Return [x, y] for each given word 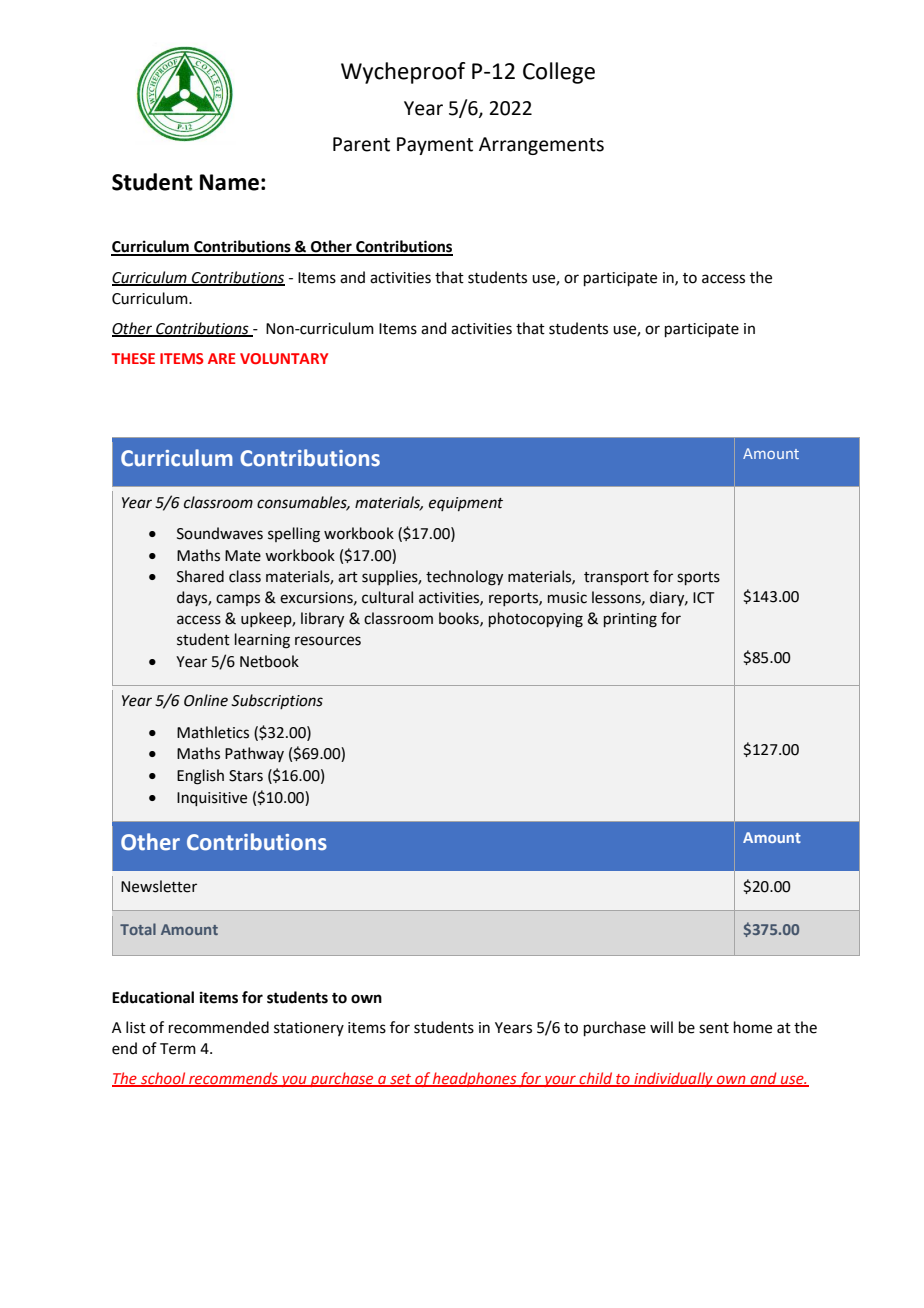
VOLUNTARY [284, 358]
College [559, 73]
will [661, 1027]
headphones [474, 1079]
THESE [133, 358]
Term [178, 1049]
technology [464, 578]
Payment [435, 146]
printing [630, 620]
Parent [361, 144]
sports [698, 578]
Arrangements [541, 146]
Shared [200, 576]
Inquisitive [212, 799]
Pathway [254, 754]
